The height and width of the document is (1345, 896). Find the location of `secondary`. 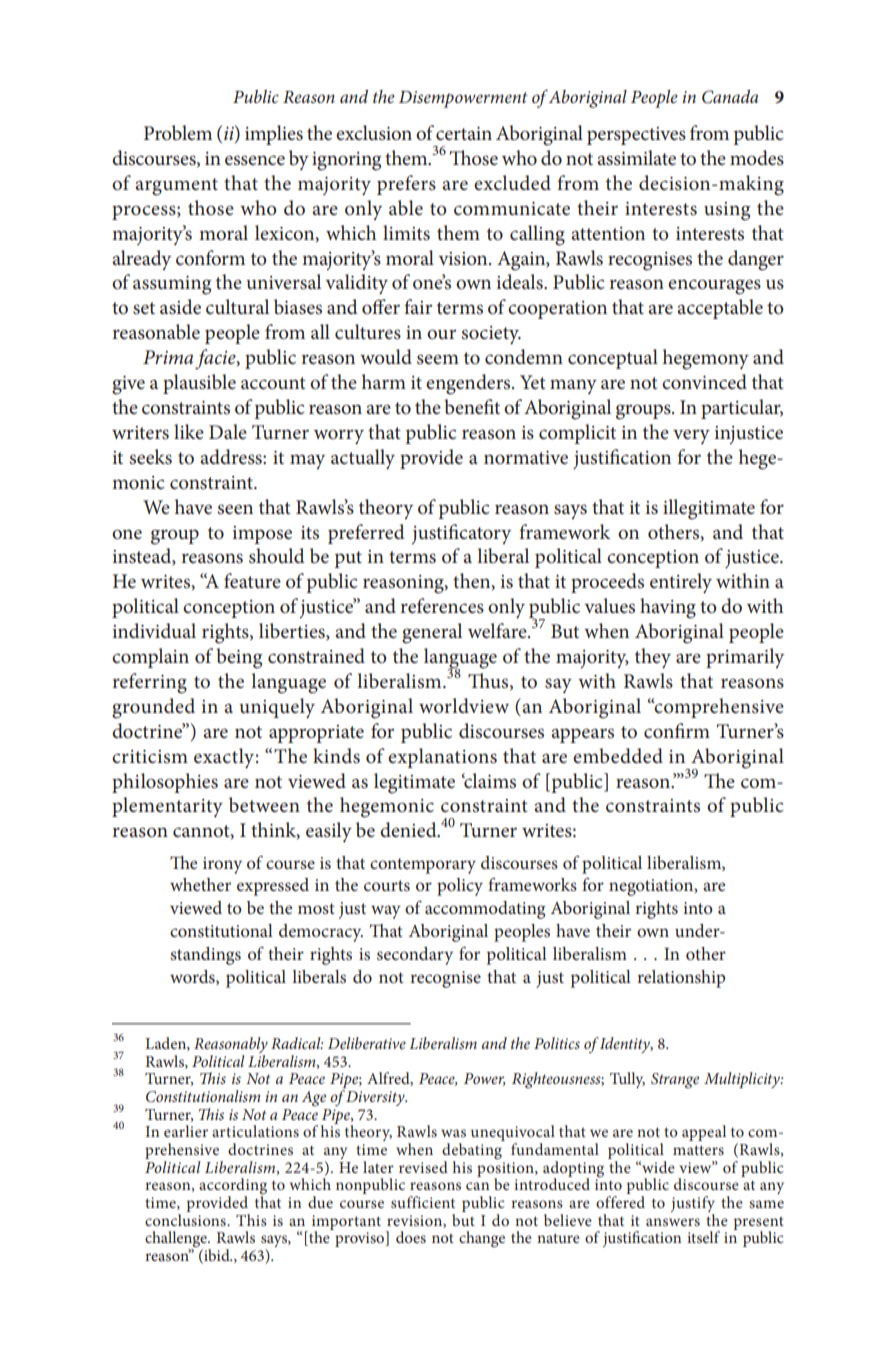

secondary is located at coordinates (415, 956).
